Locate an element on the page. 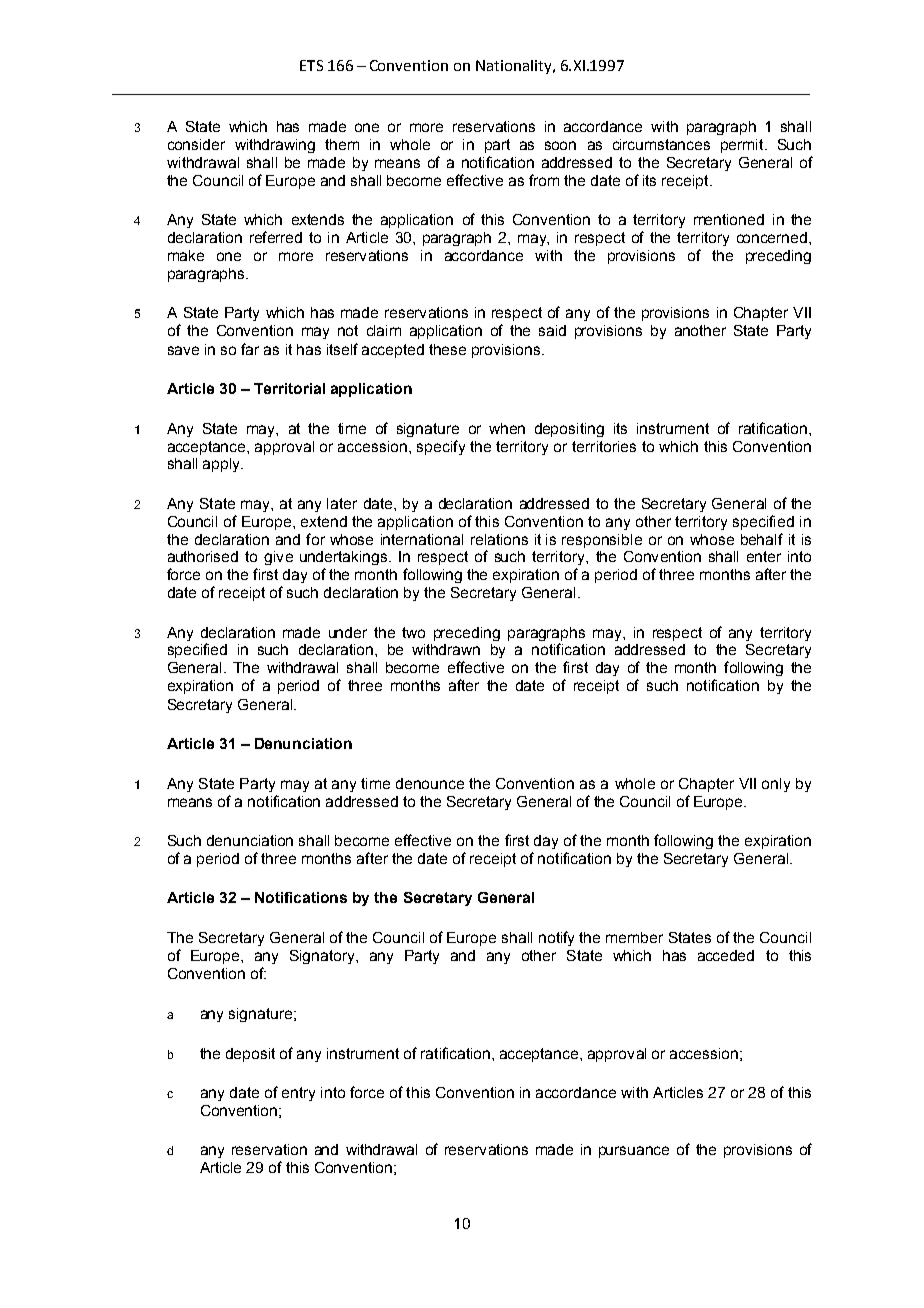 The height and width of the document is (1308, 924). relations is located at coordinates (499, 539).
